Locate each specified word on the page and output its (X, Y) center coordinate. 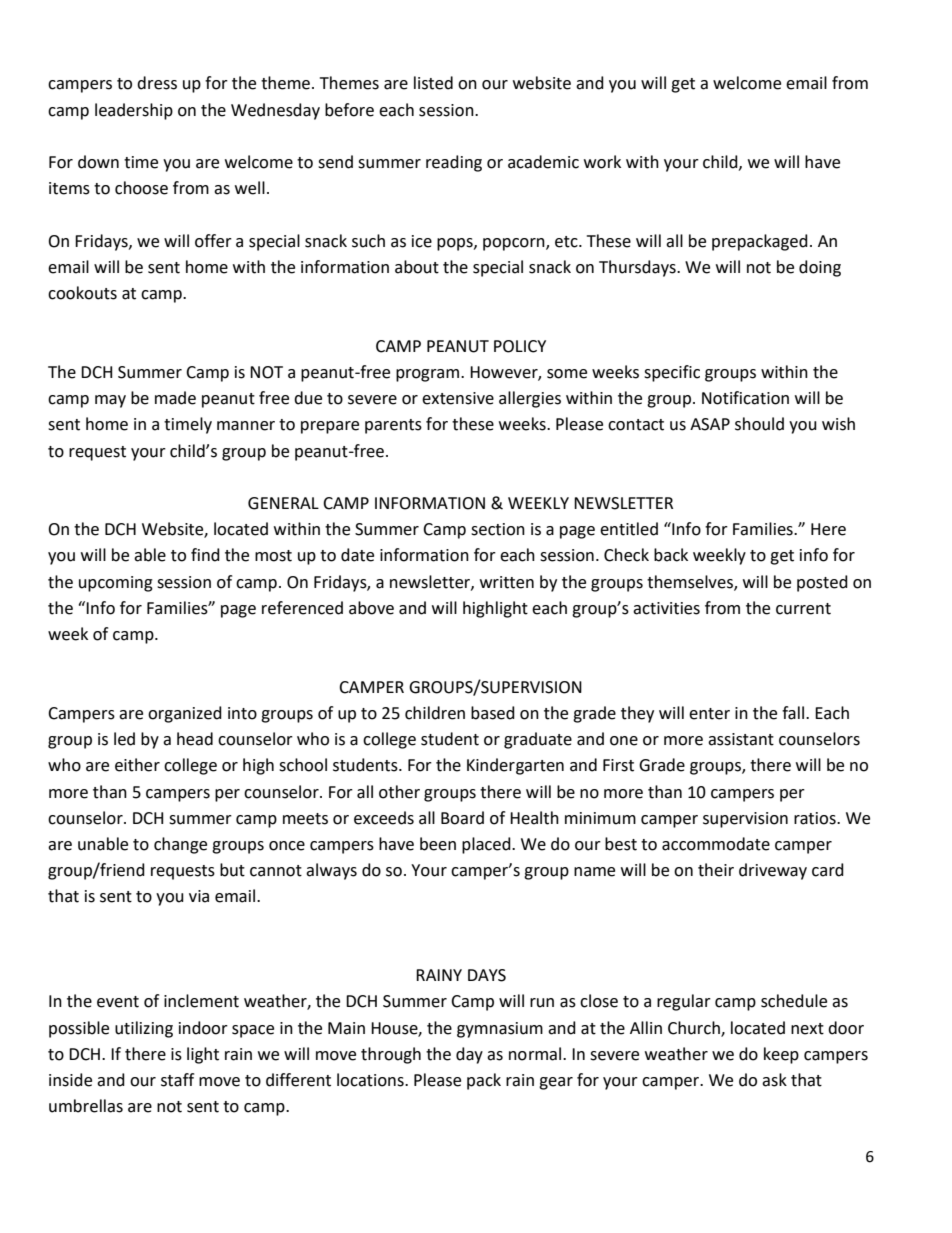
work (602, 162)
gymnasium (500, 1030)
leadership (134, 111)
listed (433, 83)
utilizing (144, 1029)
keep (781, 1055)
